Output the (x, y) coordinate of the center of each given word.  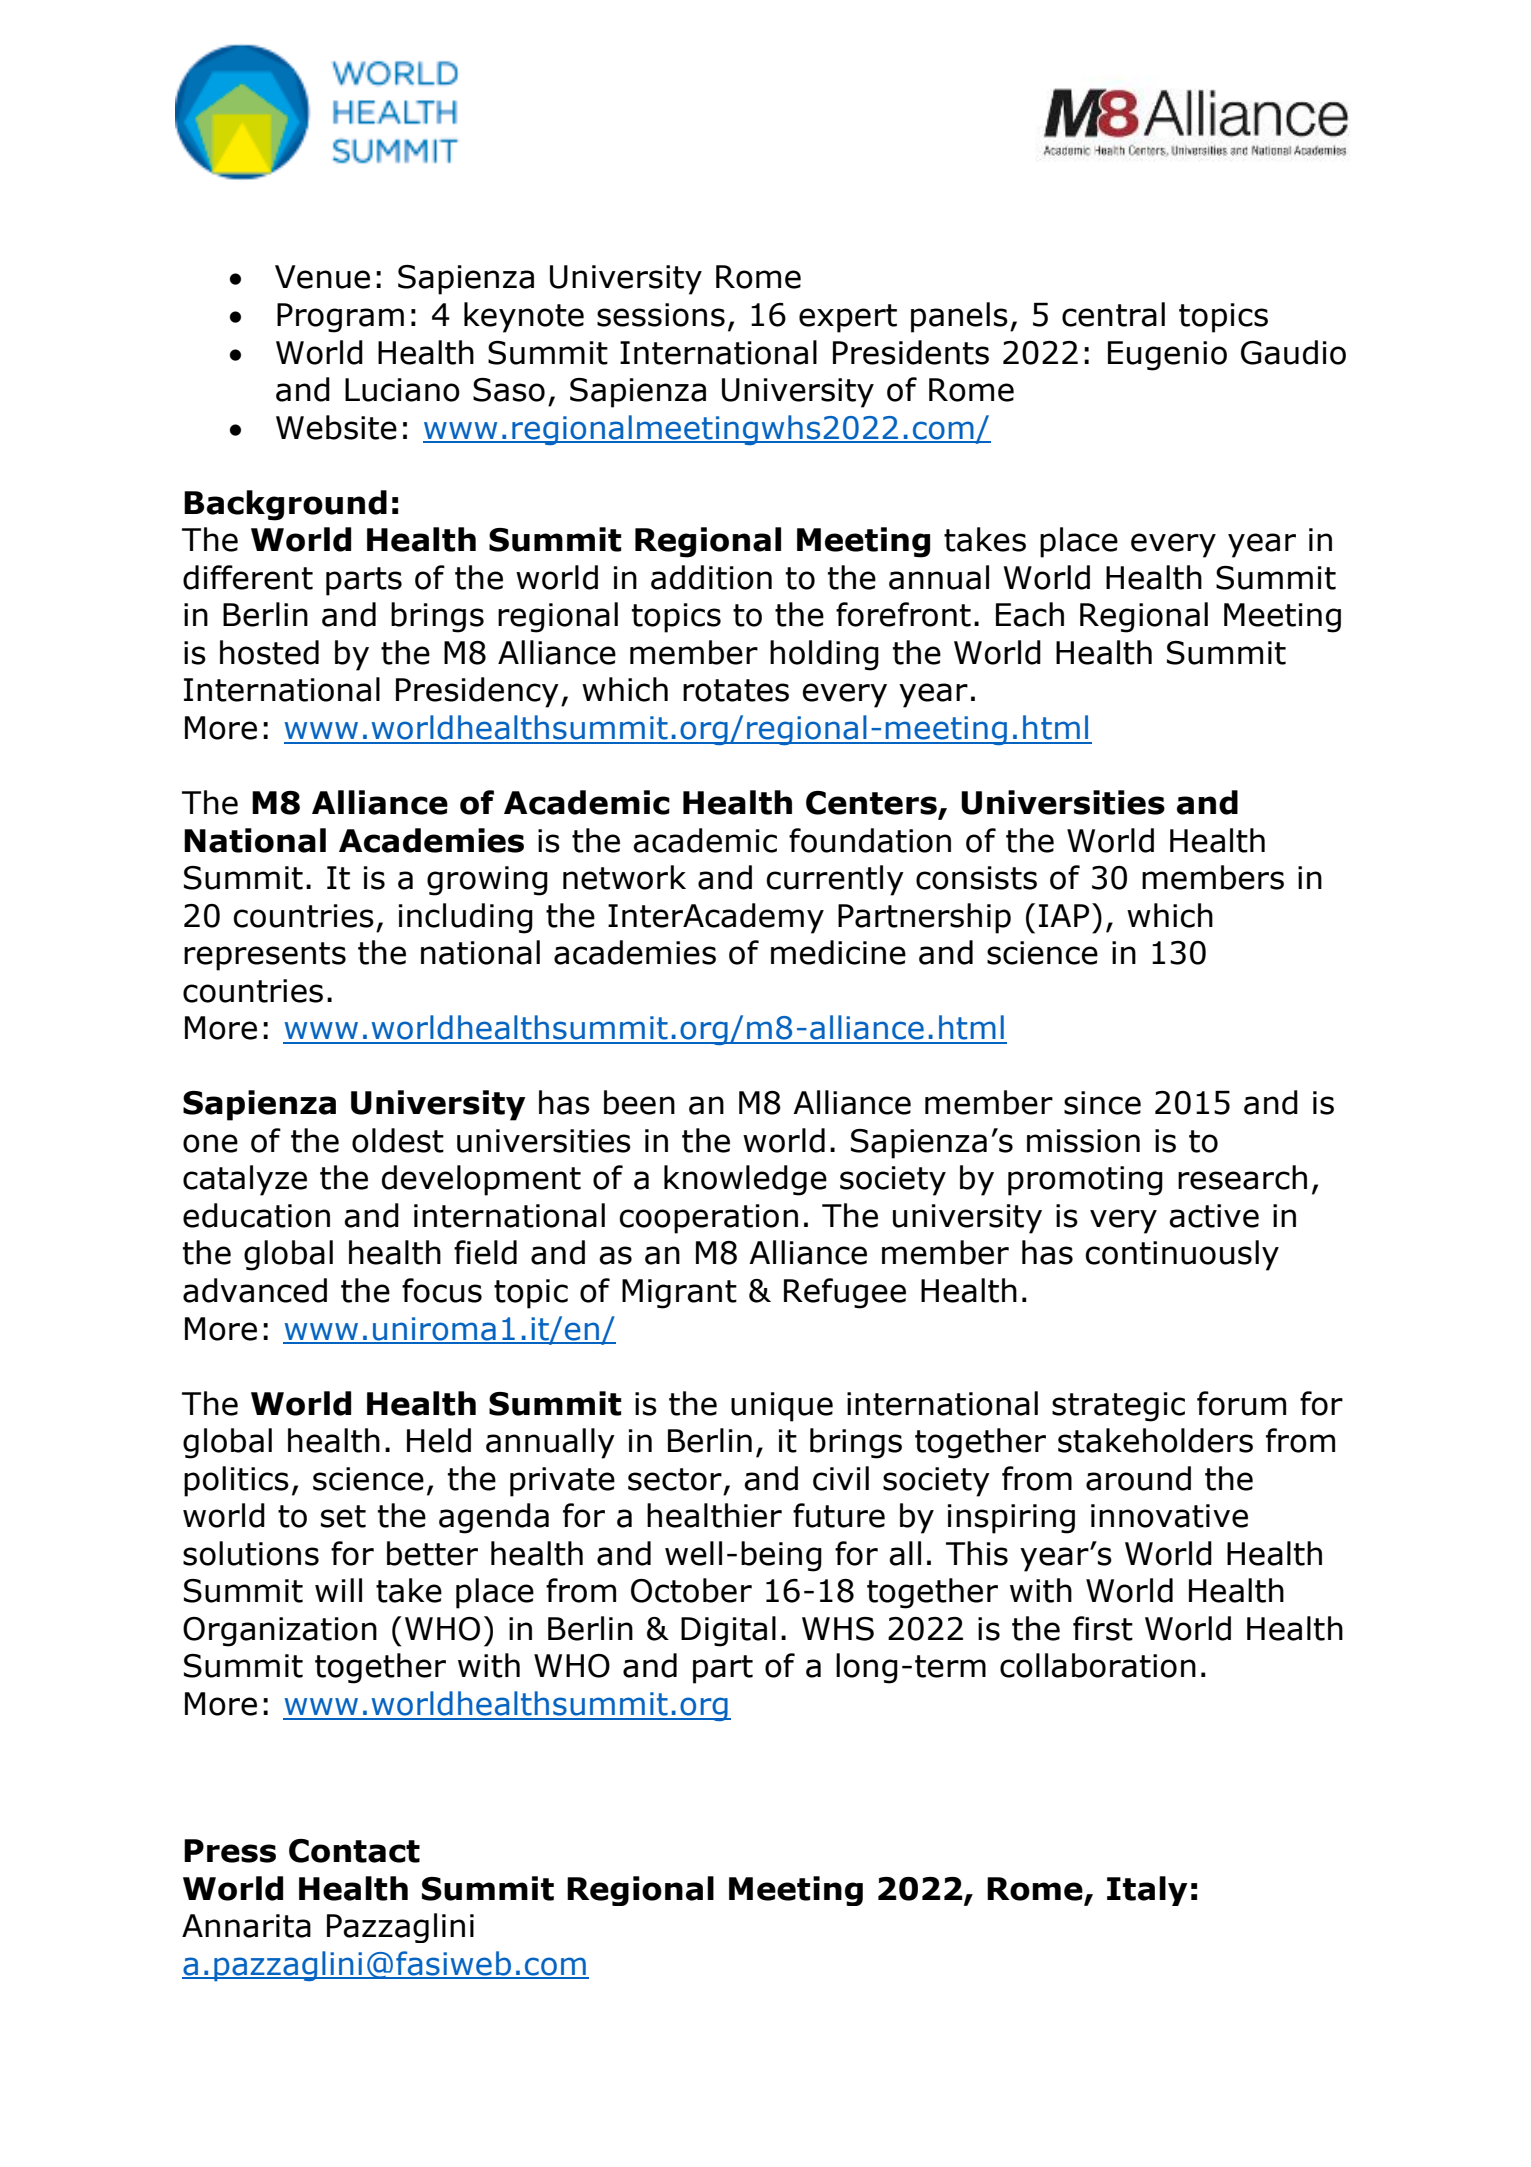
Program (340, 318)
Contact (354, 1851)
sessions (661, 315)
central (1113, 314)
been (639, 1102)
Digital (728, 1631)
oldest (398, 1140)
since (1102, 1103)
